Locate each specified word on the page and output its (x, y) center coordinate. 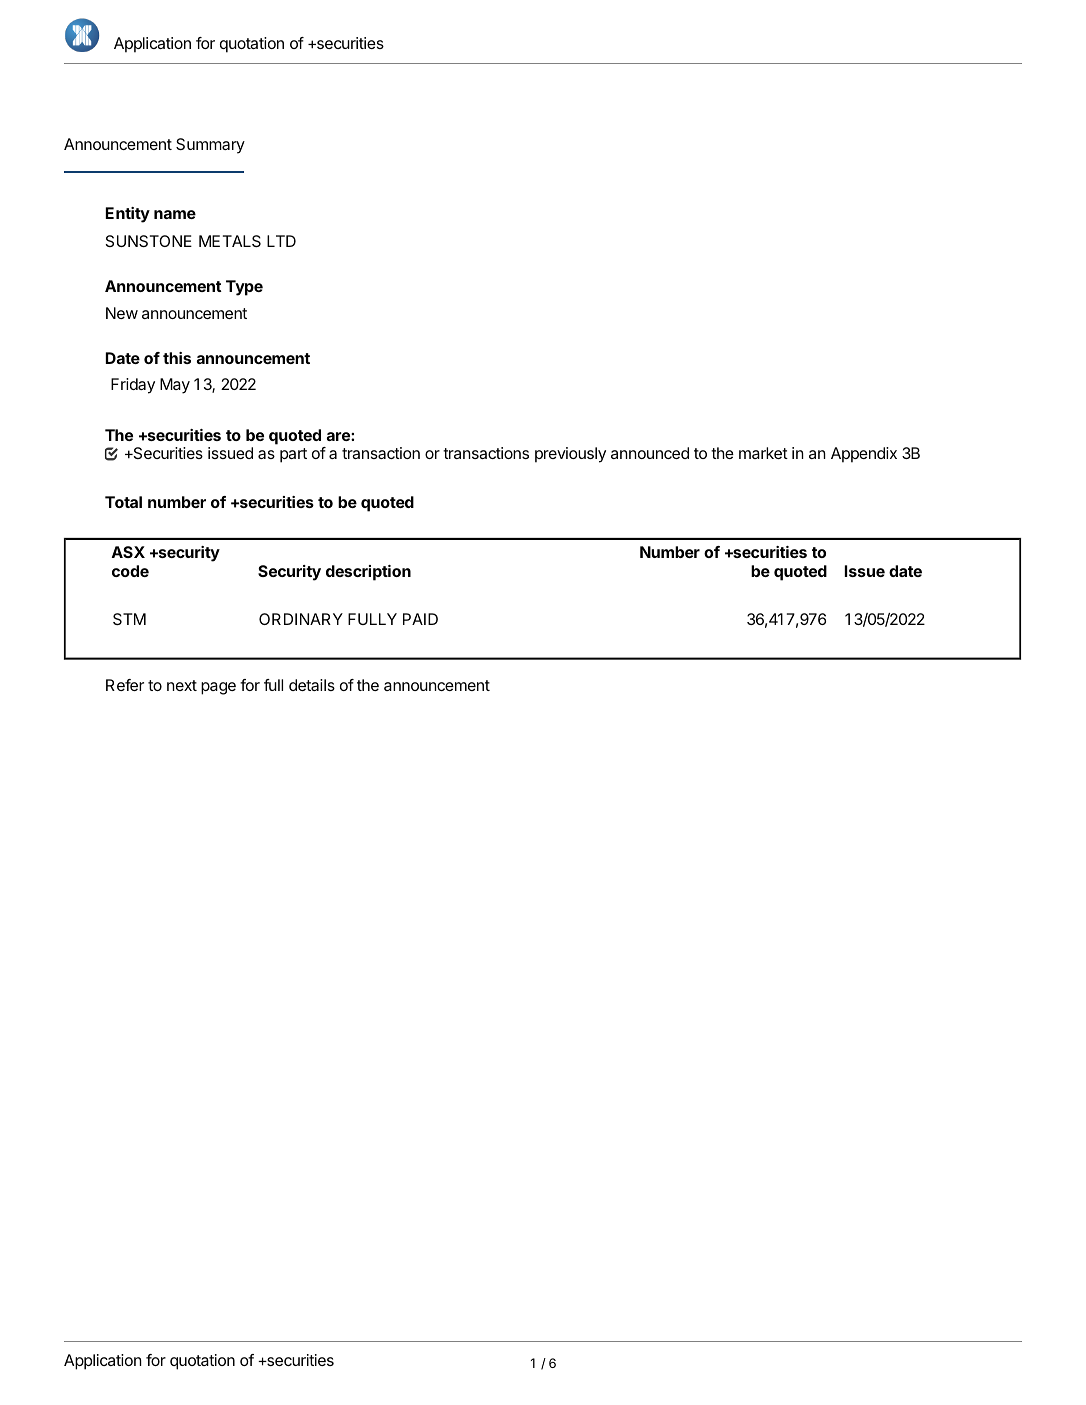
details (312, 685)
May (175, 386)
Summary (210, 146)
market (763, 453)
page (218, 688)
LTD (281, 241)
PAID (420, 619)
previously (570, 455)
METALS (230, 241)
